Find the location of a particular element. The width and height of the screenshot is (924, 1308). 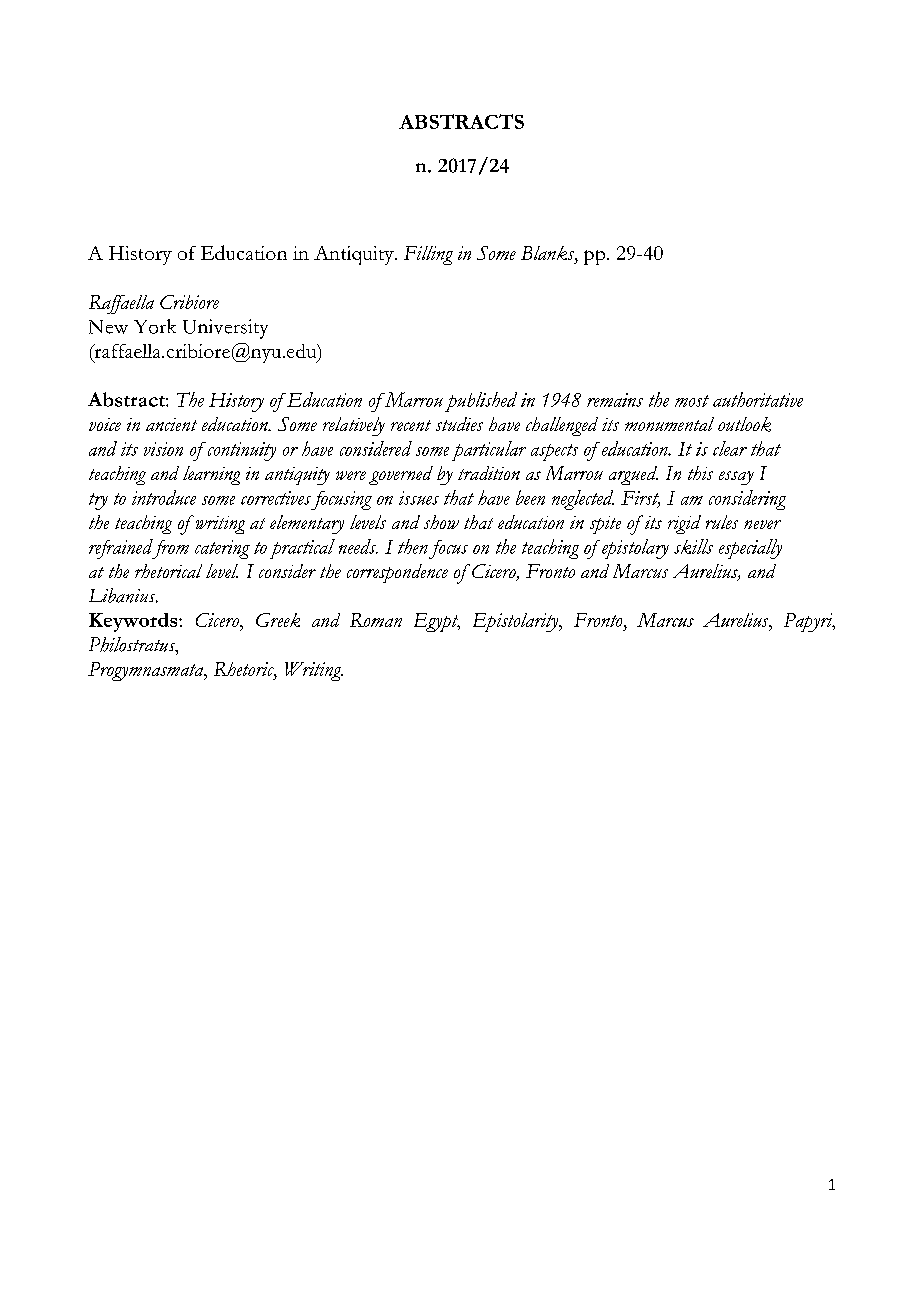

Egypt is located at coordinates (437, 622).
